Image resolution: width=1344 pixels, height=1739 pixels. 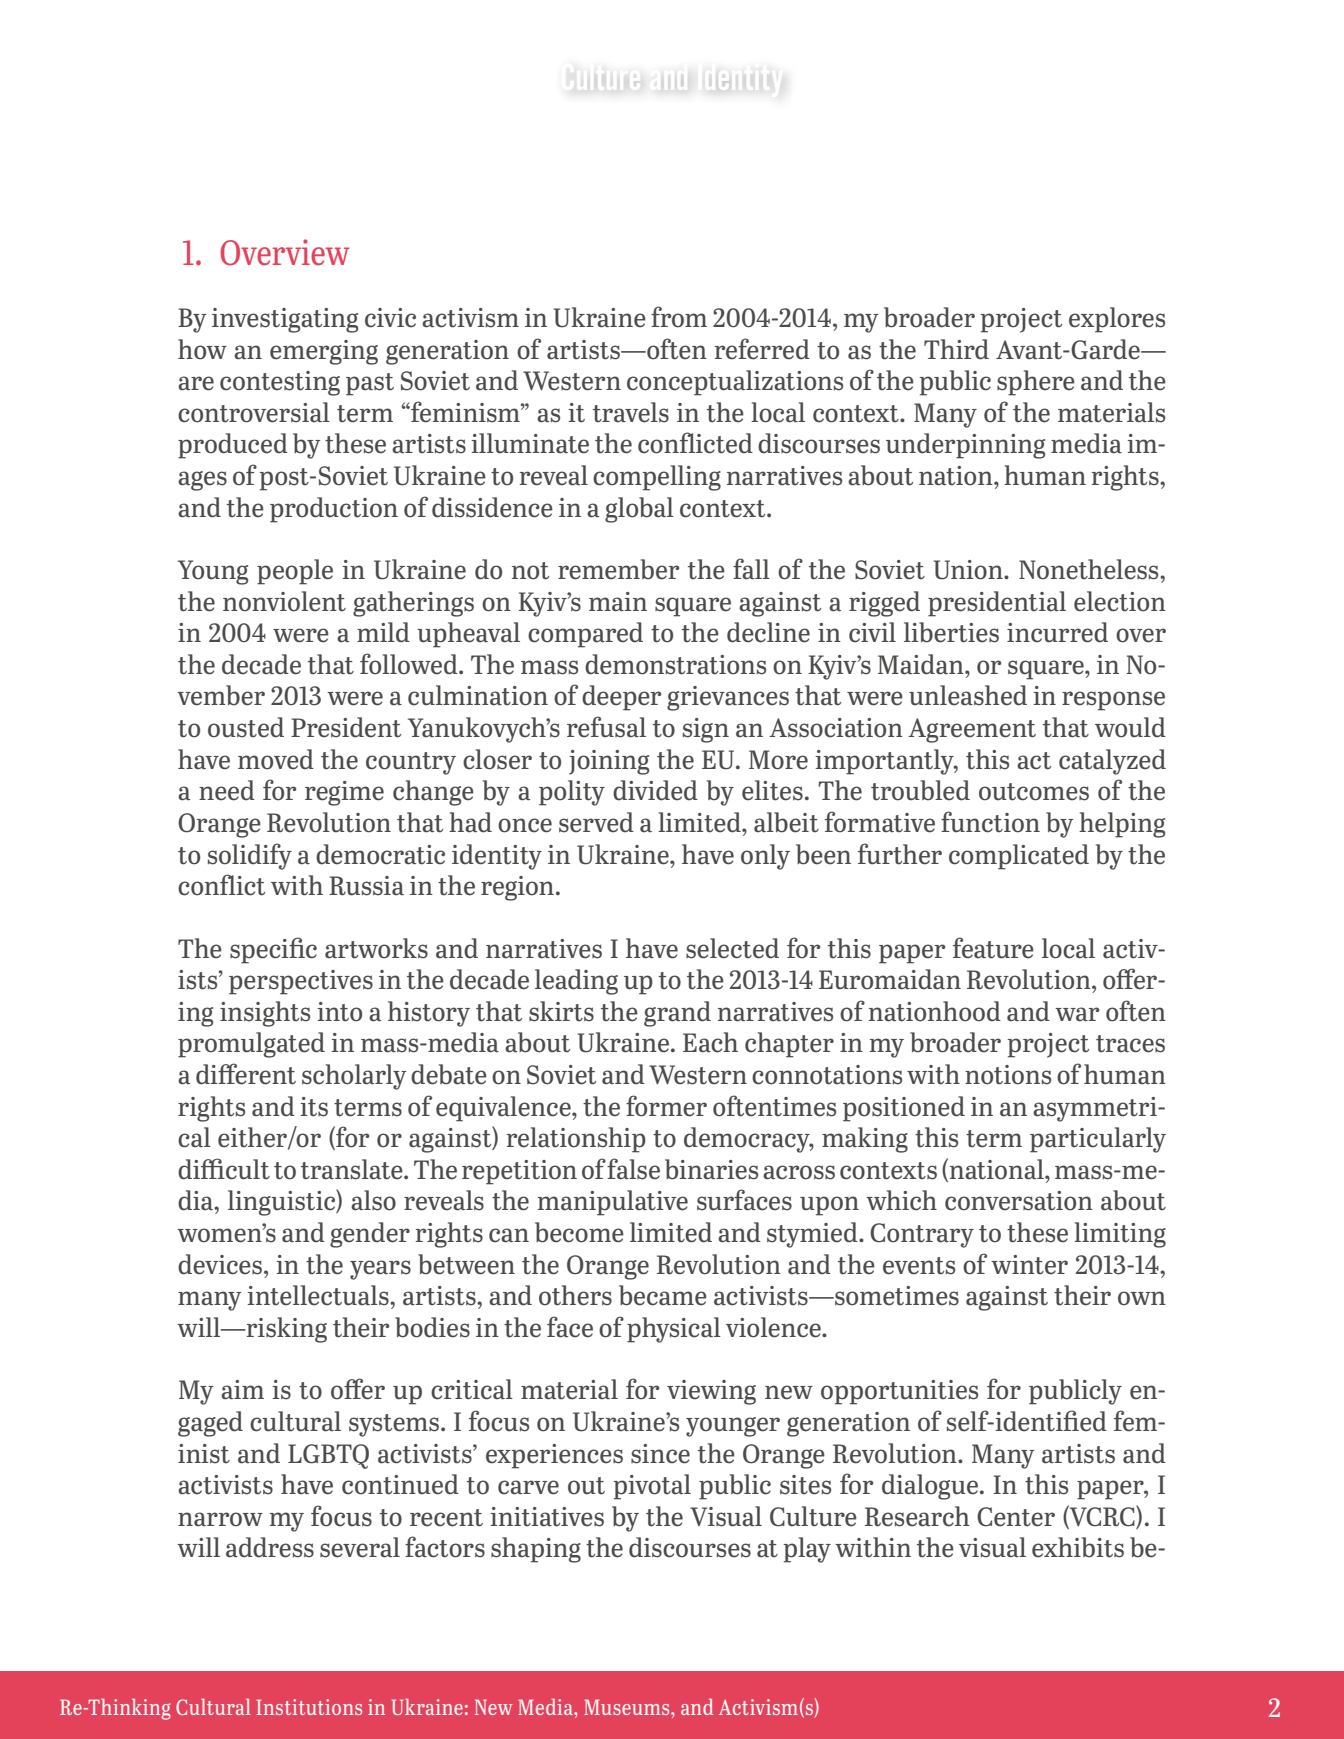 I want to click on war, so click(x=1077, y=1014).
